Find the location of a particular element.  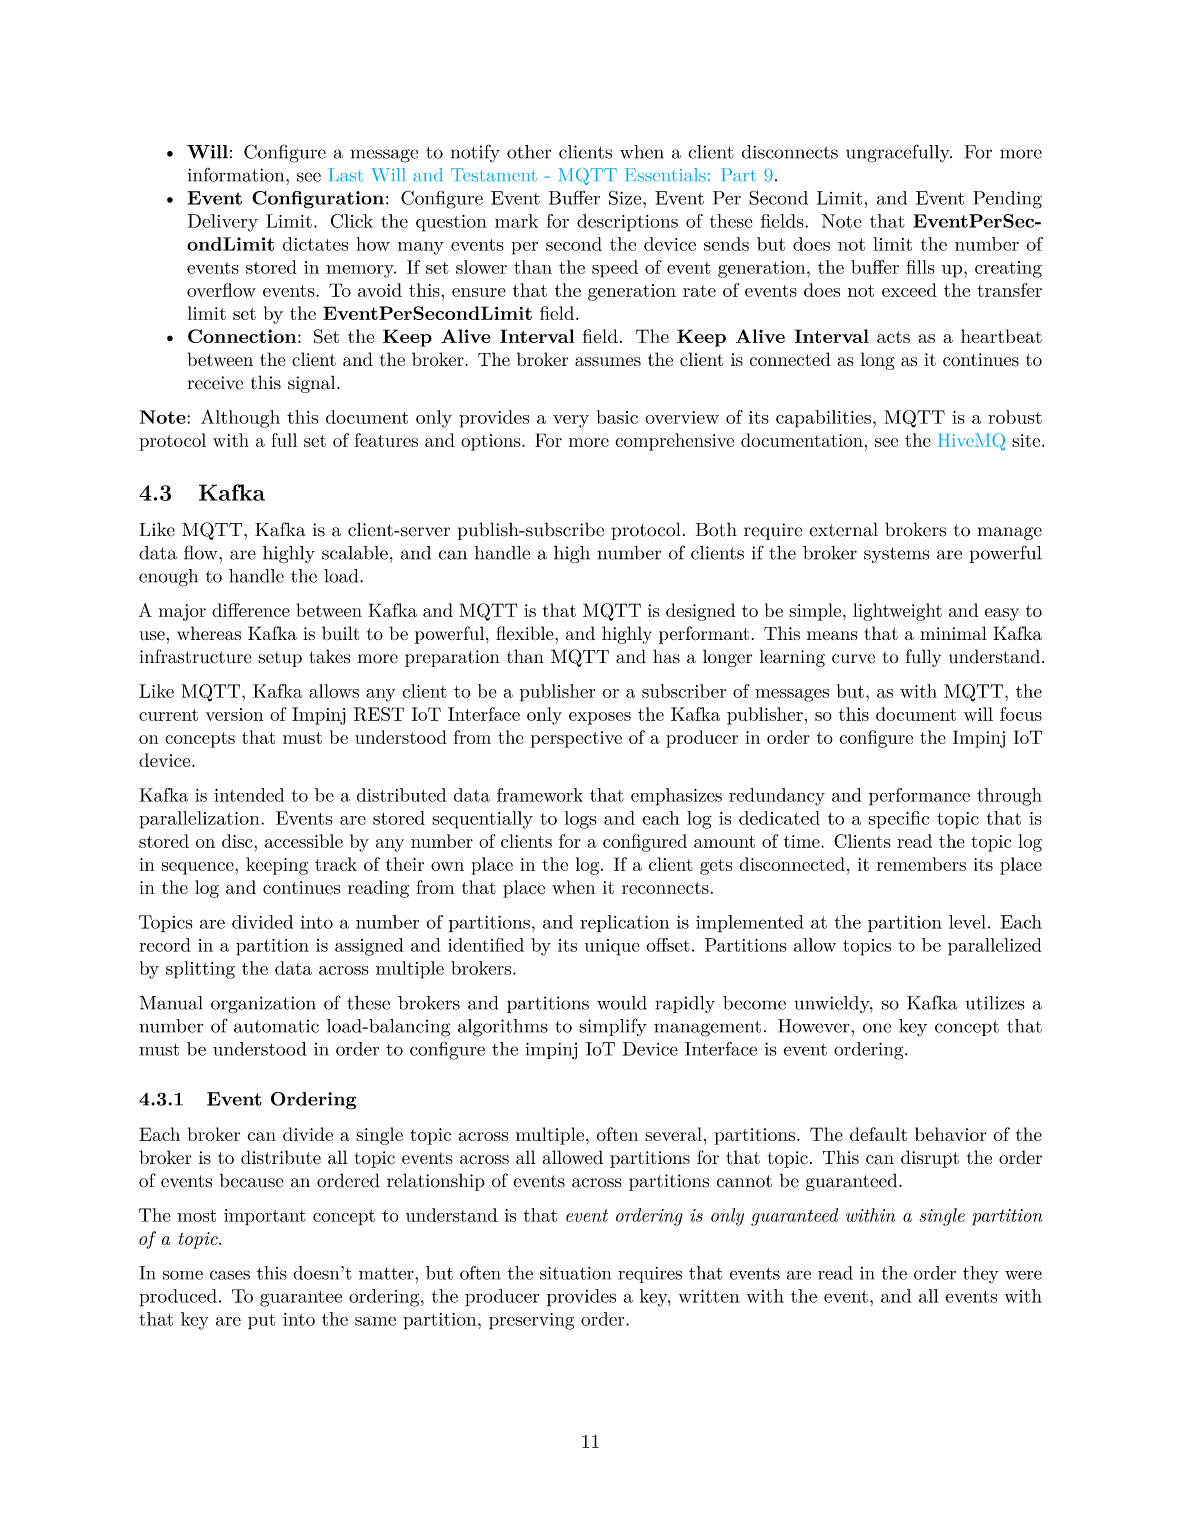

perspective is located at coordinates (576, 739).
